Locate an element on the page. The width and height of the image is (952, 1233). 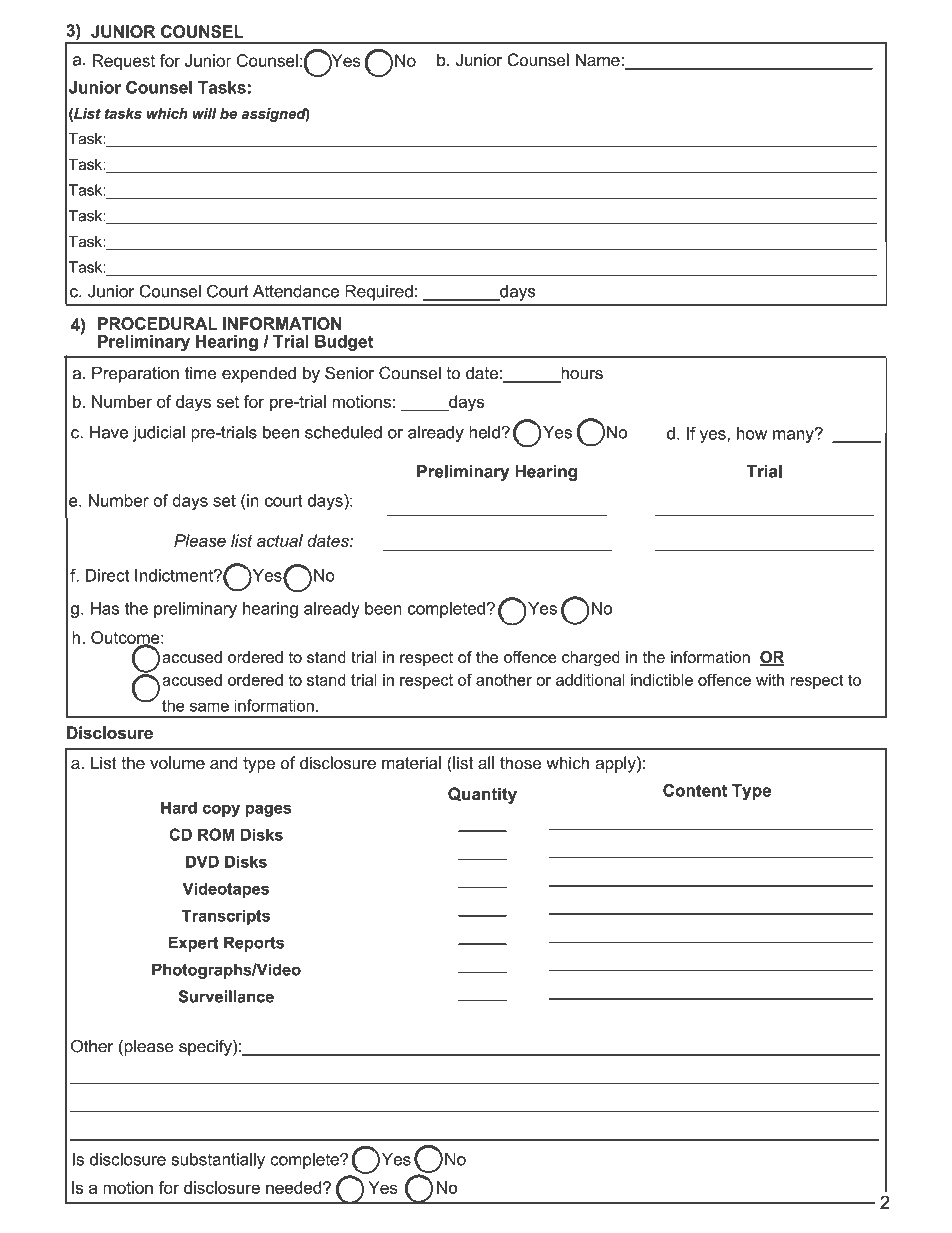
Content is located at coordinates (695, 790).
